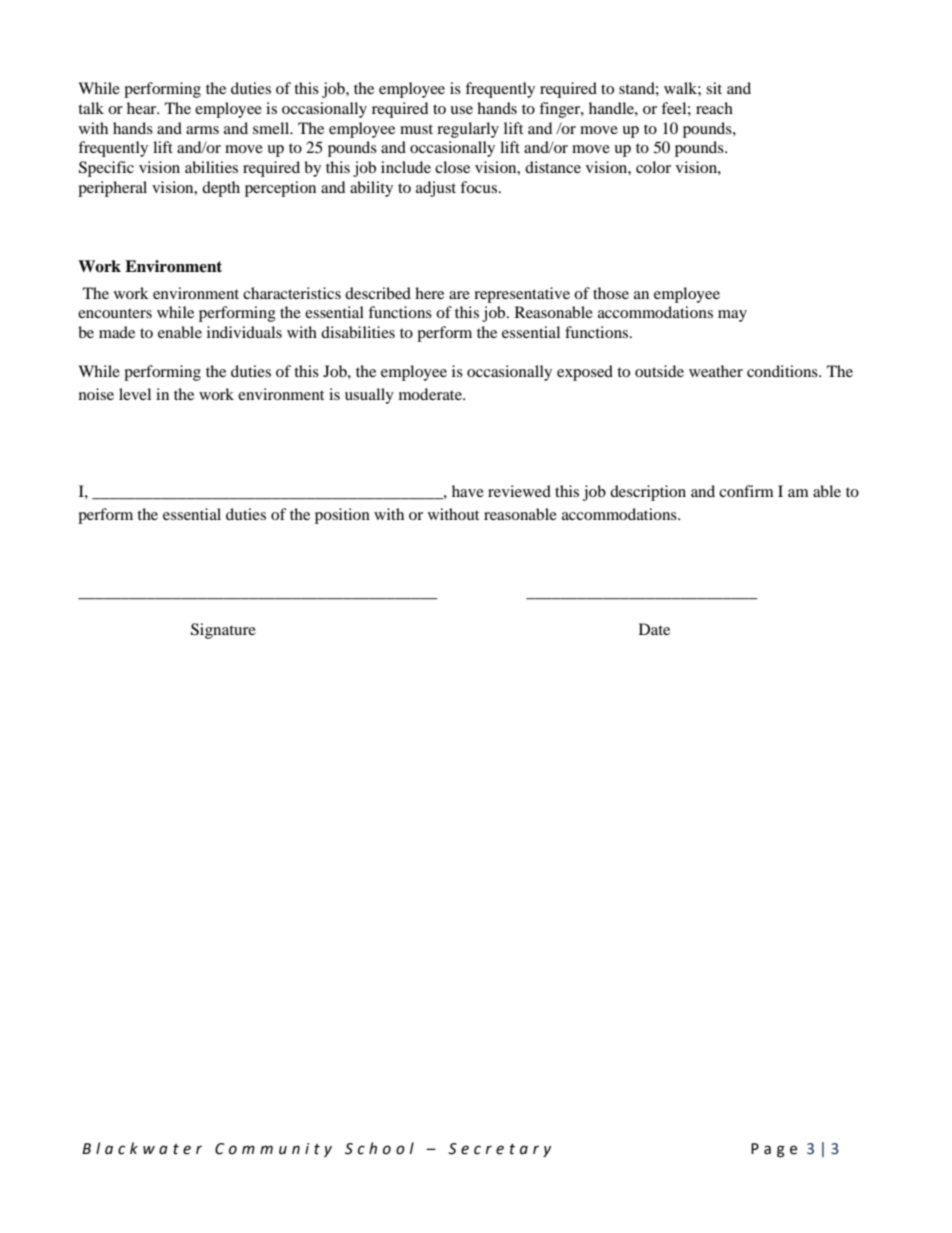 The image size is (952, 1233). What do you see at coordinates (202, 130) in the image?
I see `arms` at bounding box center [202, 130].
